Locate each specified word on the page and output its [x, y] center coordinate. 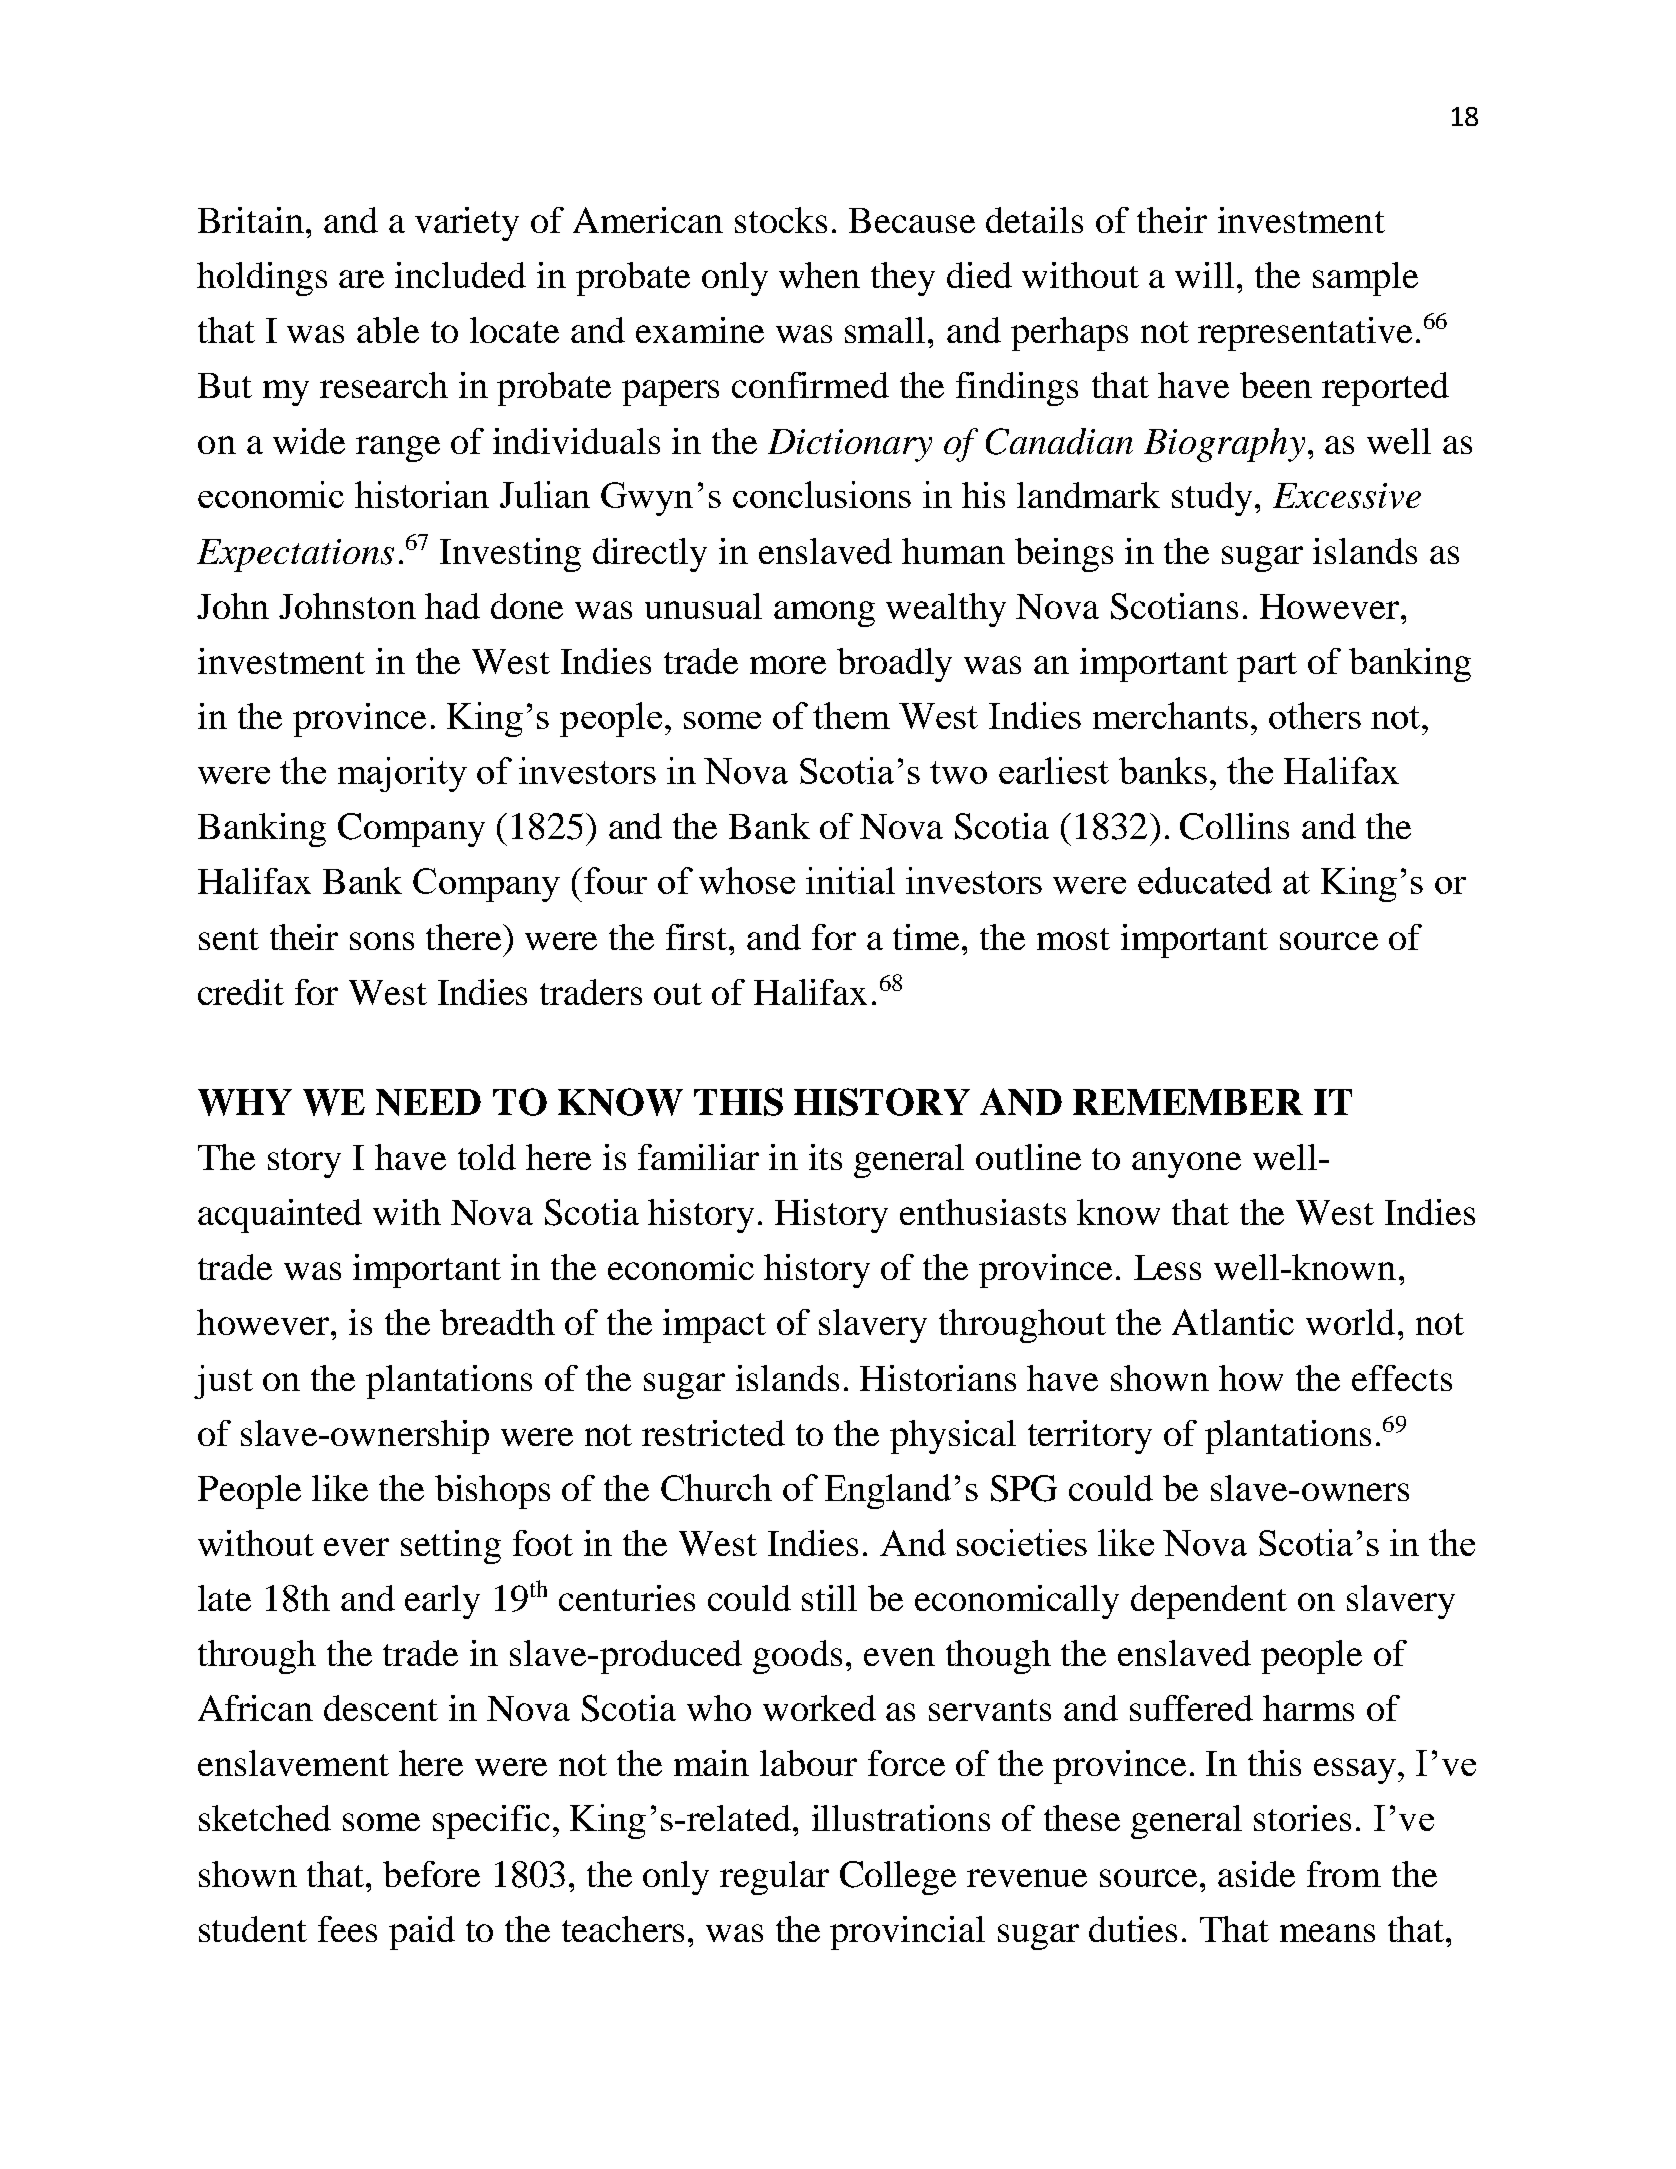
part [1267, 667]
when [819, 275]
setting [451, 1547]
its [825, 1157]
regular [774, 1878]
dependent [1209, 1602]
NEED [428, 1102]
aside [1256, 1874]
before [431, 1874]
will [1204, 275]
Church [716, 1487]
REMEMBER [1188, 1102]
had [452, 606]
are [361, 279]
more [788, 665]
